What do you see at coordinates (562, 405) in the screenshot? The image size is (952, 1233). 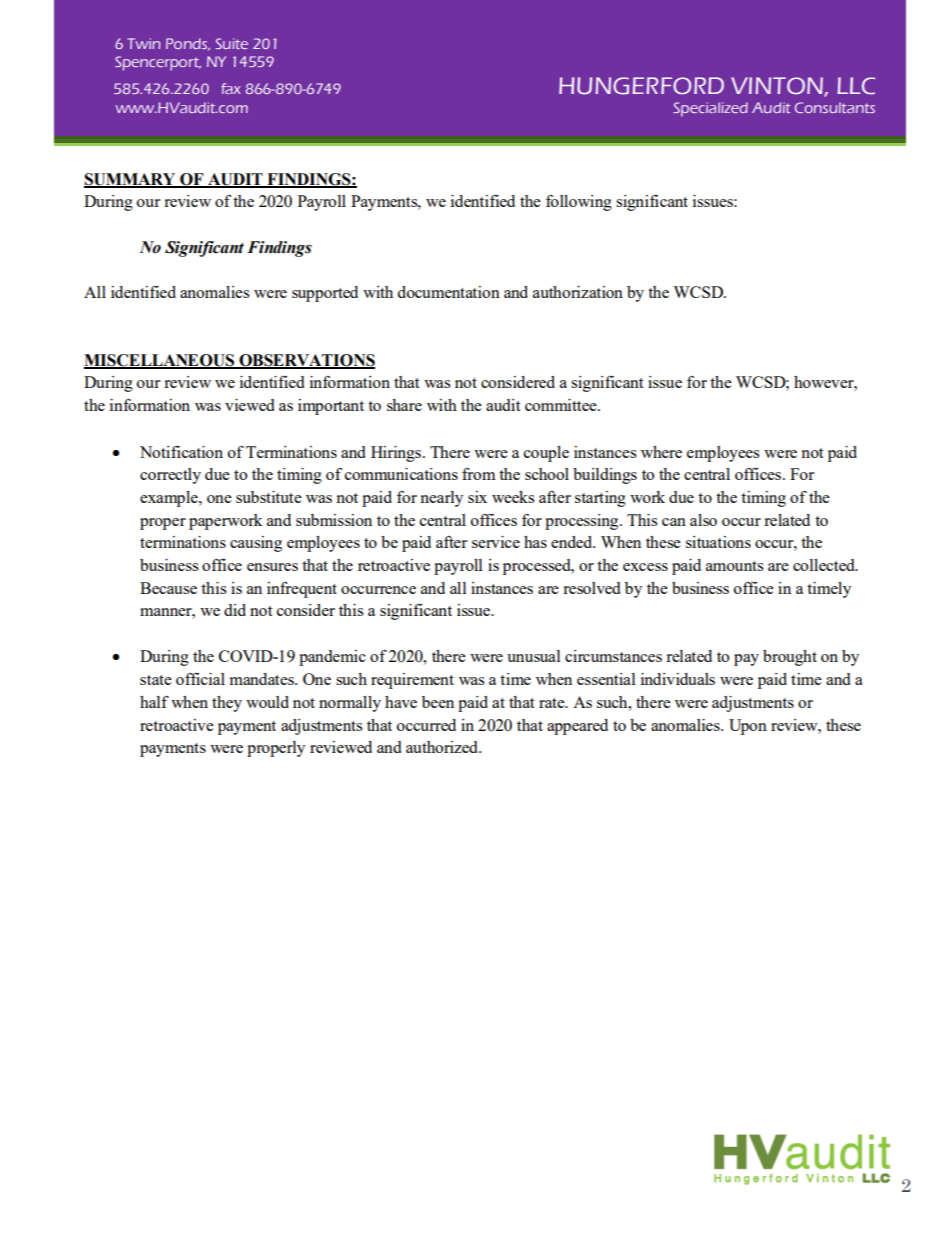 I see `committee` at bounding box center [562, 405].
